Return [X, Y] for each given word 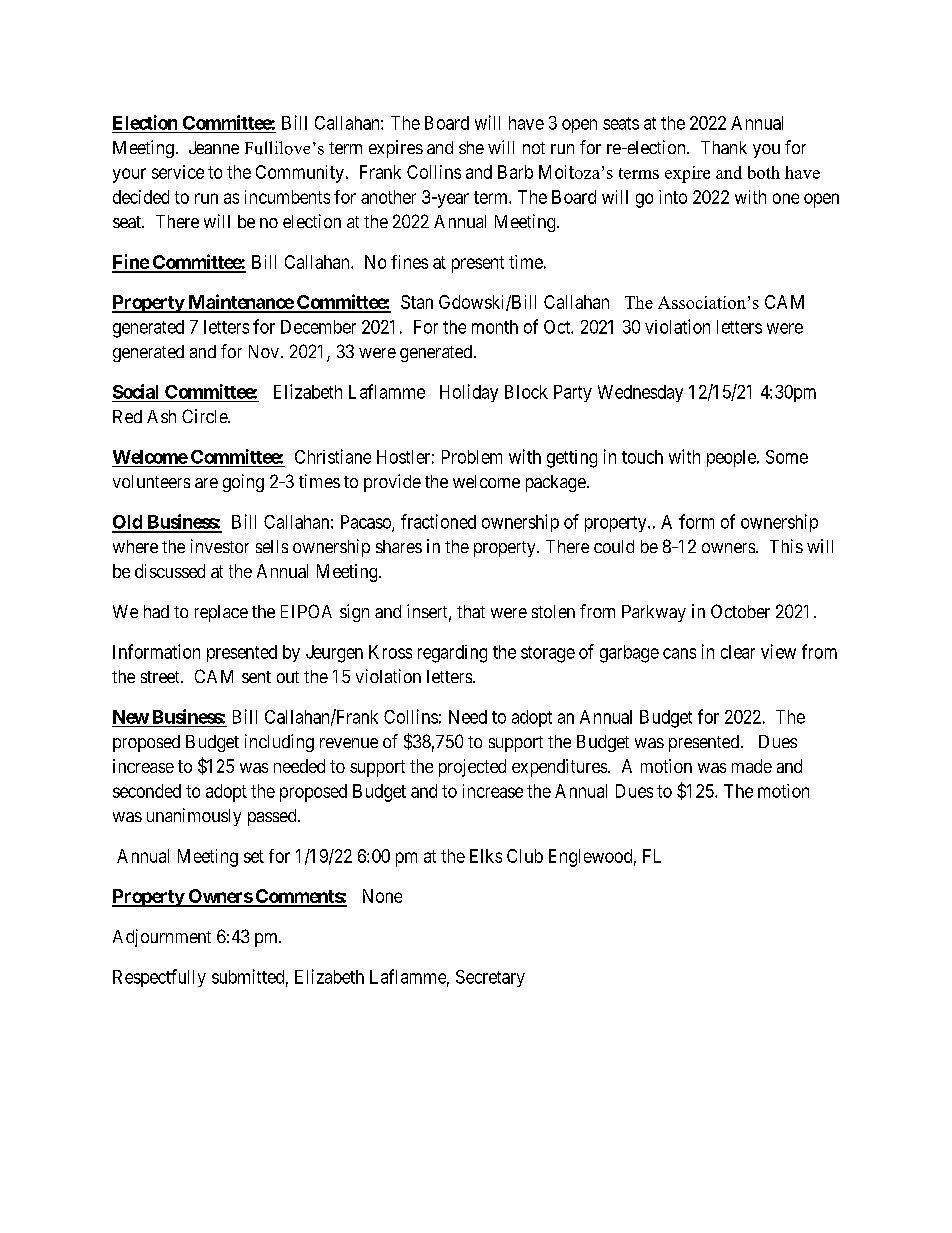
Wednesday [640, 393]
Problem [472, 457]
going [243, 483]
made [752, 766]
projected [472, 768]
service [178, 172]
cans [679, 653]
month [495, 327]
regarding [452, 654]
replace [221, 613]
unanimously [194, 817]
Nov [264, 351]
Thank [724, 147]
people [732, 458]
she [471, 147]
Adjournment [162, 938]
